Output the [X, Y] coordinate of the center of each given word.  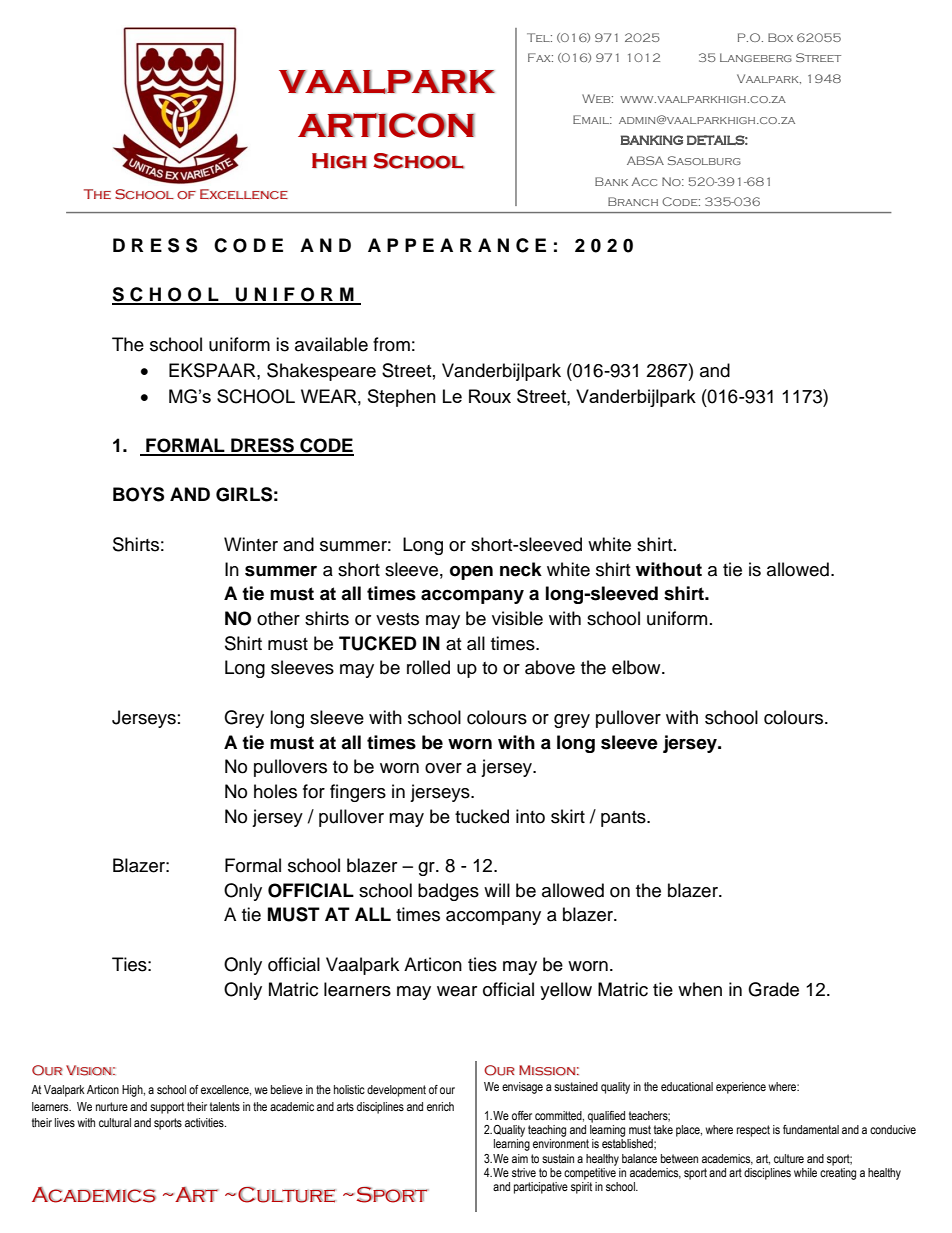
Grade [773, 989]
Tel [539, 37]
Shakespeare [321, 372]
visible [517, 618]
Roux [490, 396]
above [550, 667]
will [497, 890]
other [278, 618]
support [167, 1108]
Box [780, 37]
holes [275, 791]
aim [520, 1158]
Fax [540, 57]
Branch [633, 201]
